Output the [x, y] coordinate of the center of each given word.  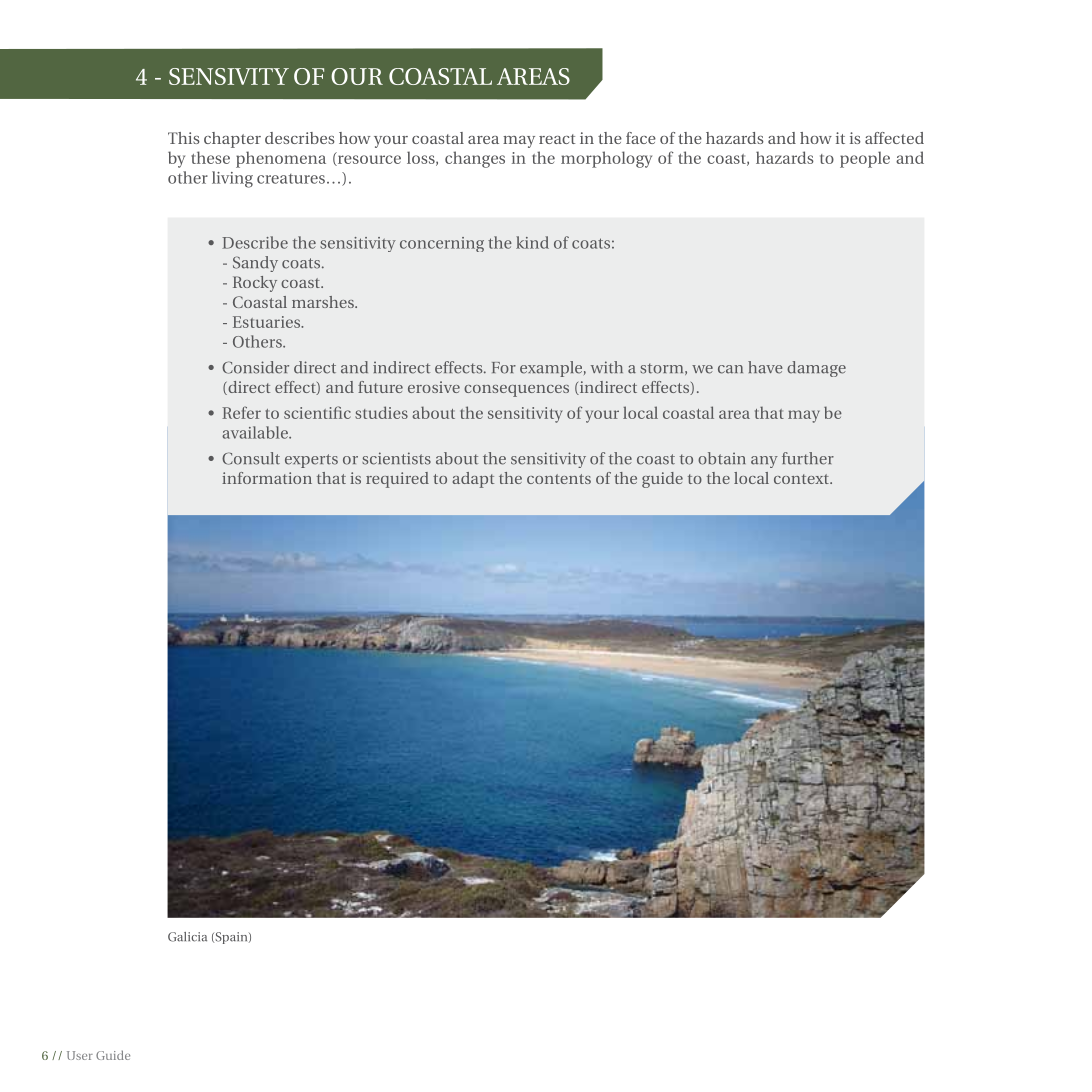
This [184, 138]
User [80, 1055]
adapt [473, 480]
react [557, 139]
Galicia [187, 937]
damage [816, 369]
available [256, 432]
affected [894, 138]
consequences [516, 391]
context [802, 479]
